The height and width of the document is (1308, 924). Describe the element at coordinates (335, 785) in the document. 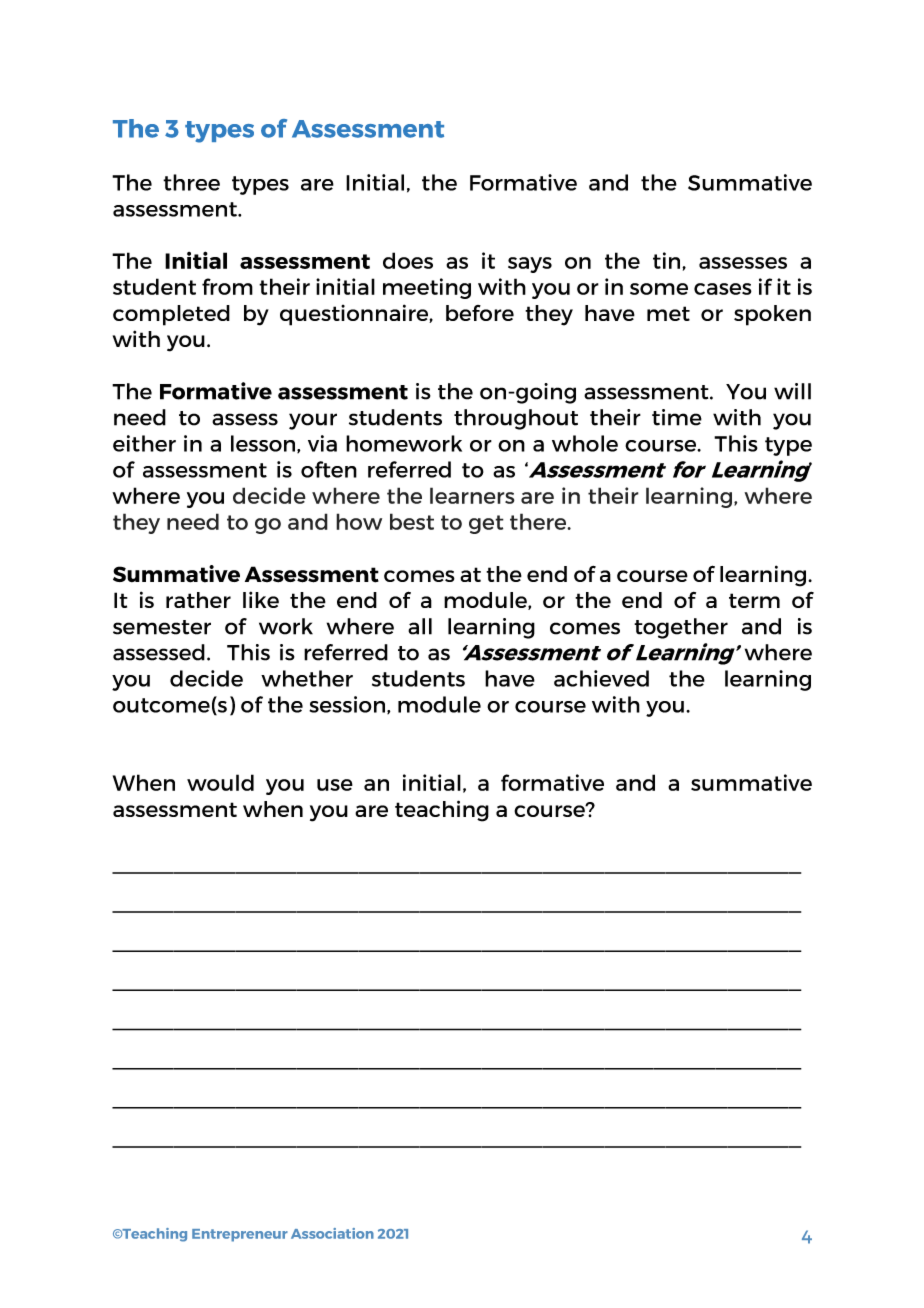

I see `use` at that location.
